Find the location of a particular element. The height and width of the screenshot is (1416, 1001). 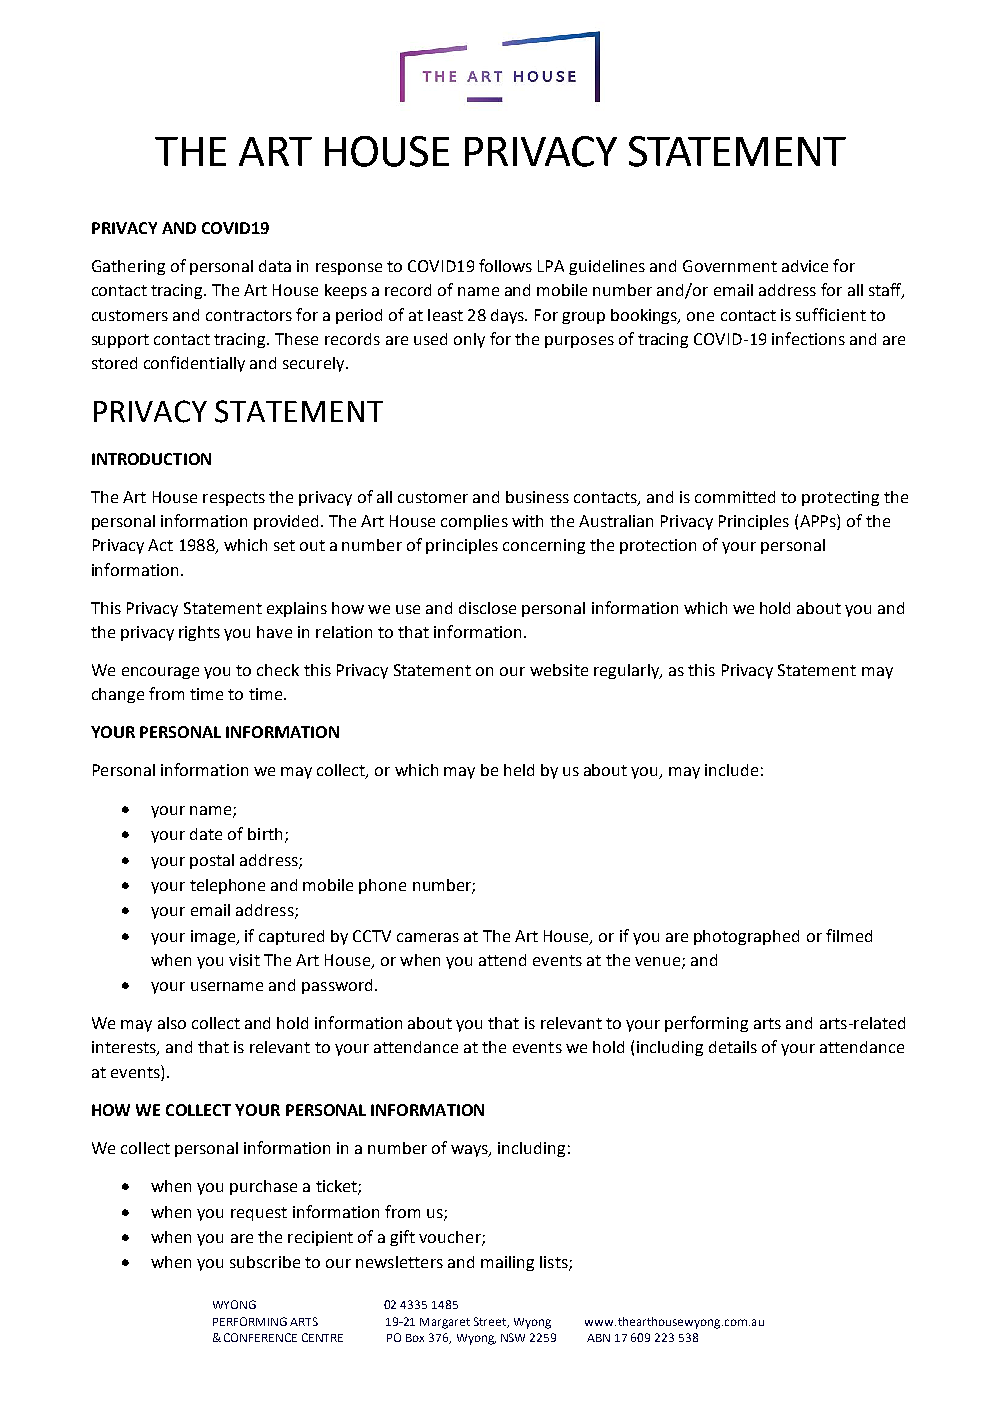

contractors is located at coordinates (249, 315).
